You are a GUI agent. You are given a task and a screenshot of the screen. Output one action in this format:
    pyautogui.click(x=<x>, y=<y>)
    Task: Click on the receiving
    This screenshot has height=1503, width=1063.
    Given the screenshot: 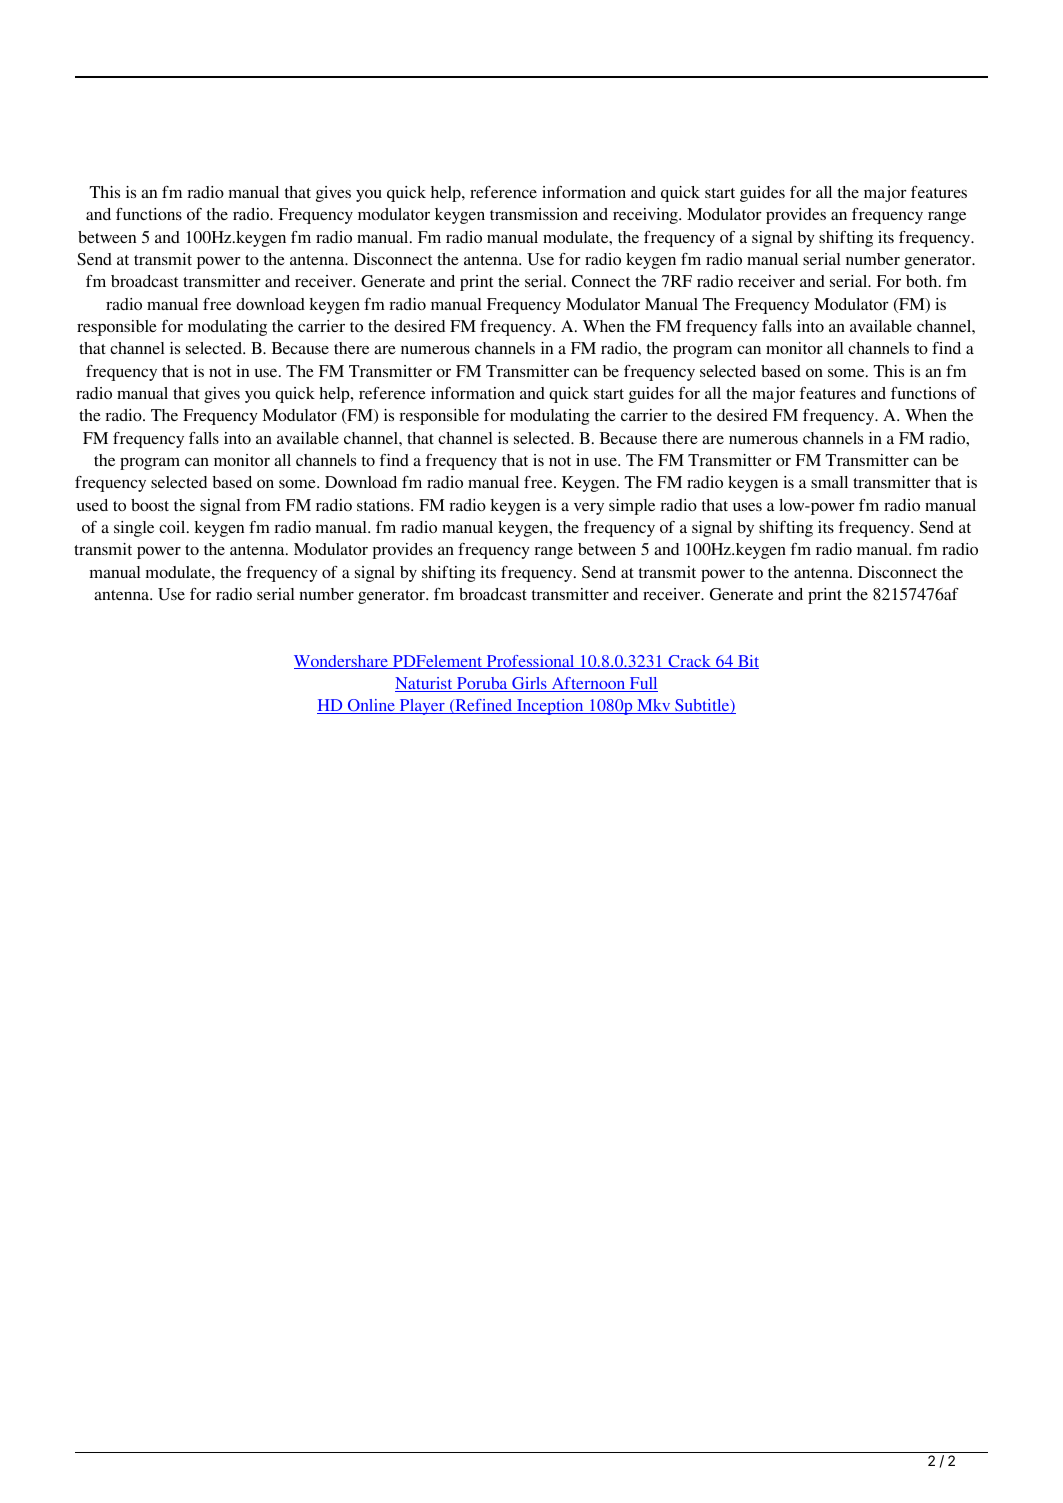 What is the action you would take?
    pyautogui.click(x=646, y=216)
